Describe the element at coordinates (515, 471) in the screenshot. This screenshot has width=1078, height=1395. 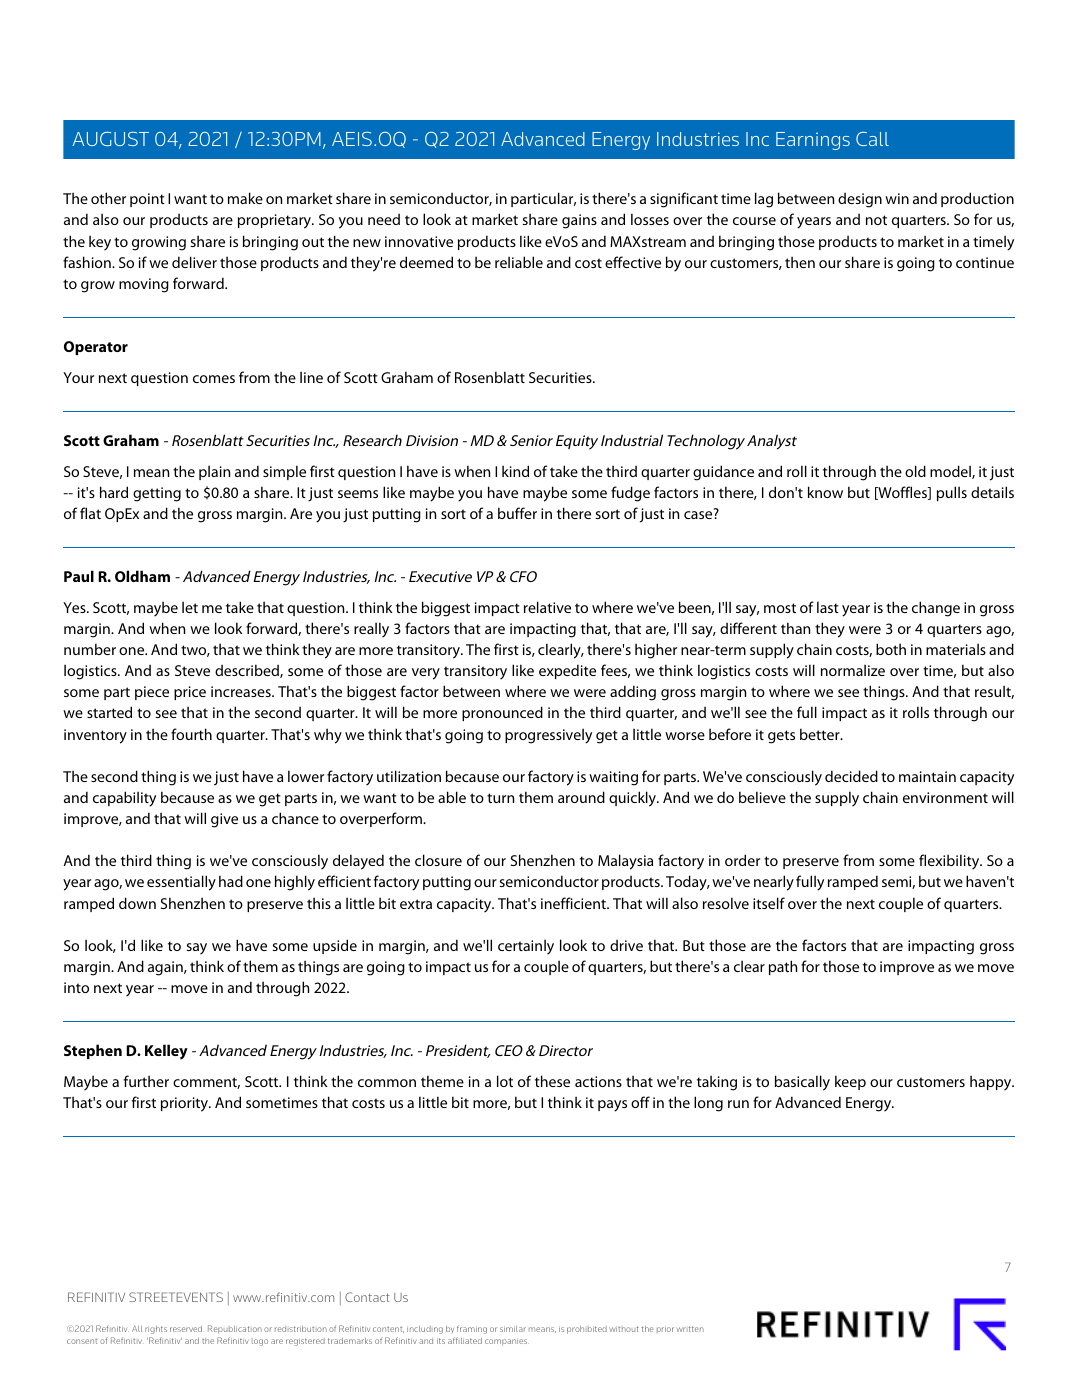
I see `kind` at that location.
